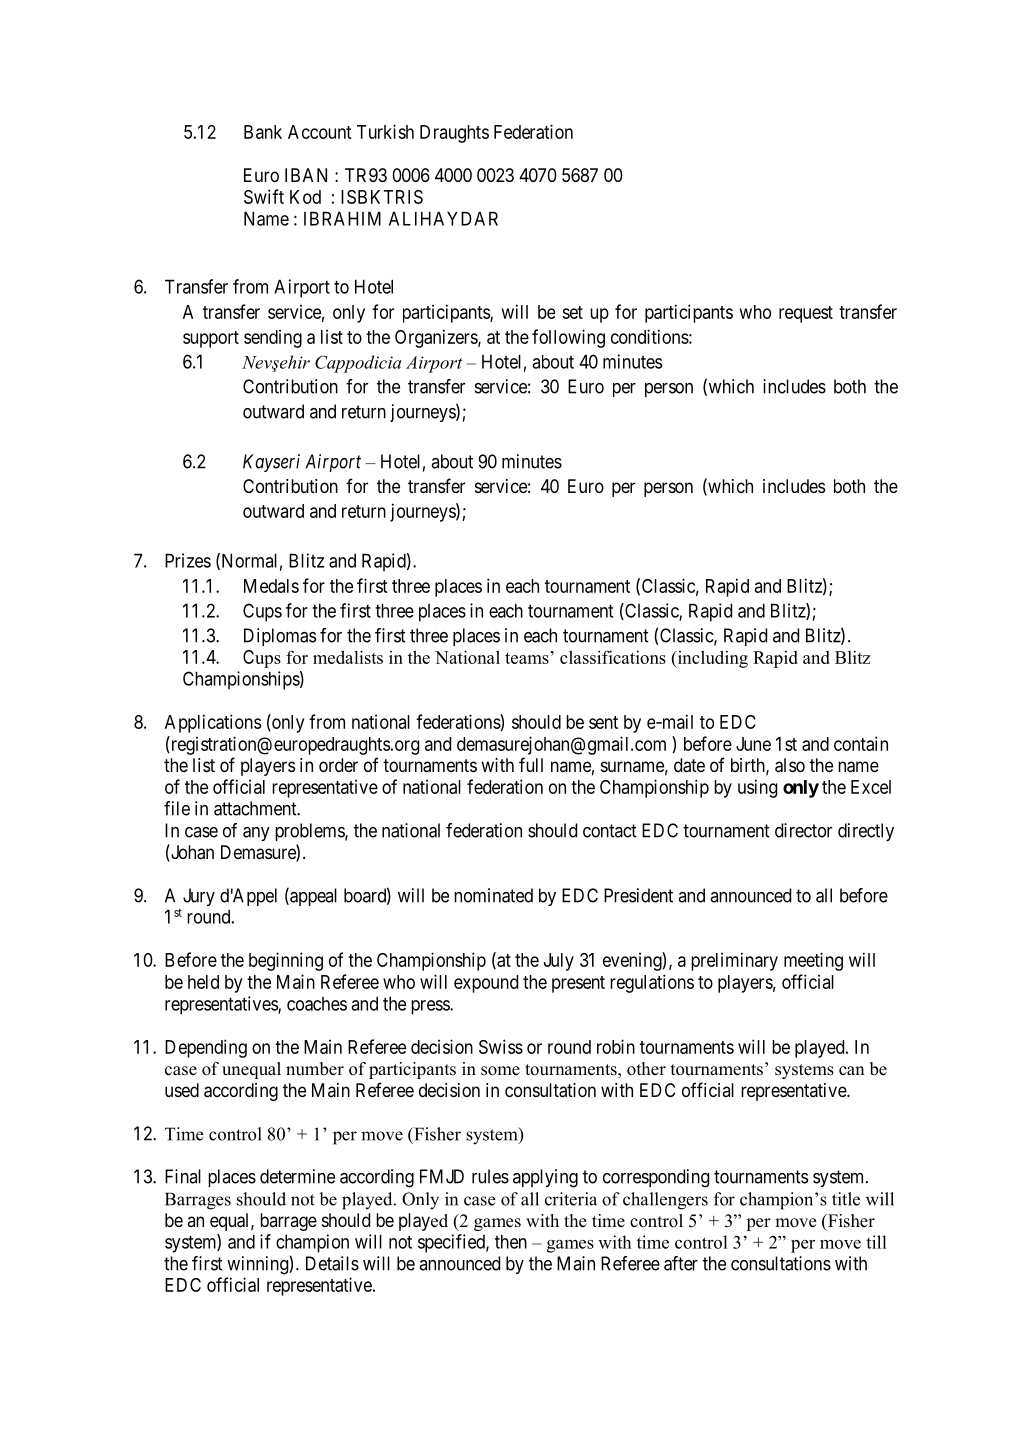 The height and width of the document is (1441, 1018). I want to click on Swift, so click(264, 196).
